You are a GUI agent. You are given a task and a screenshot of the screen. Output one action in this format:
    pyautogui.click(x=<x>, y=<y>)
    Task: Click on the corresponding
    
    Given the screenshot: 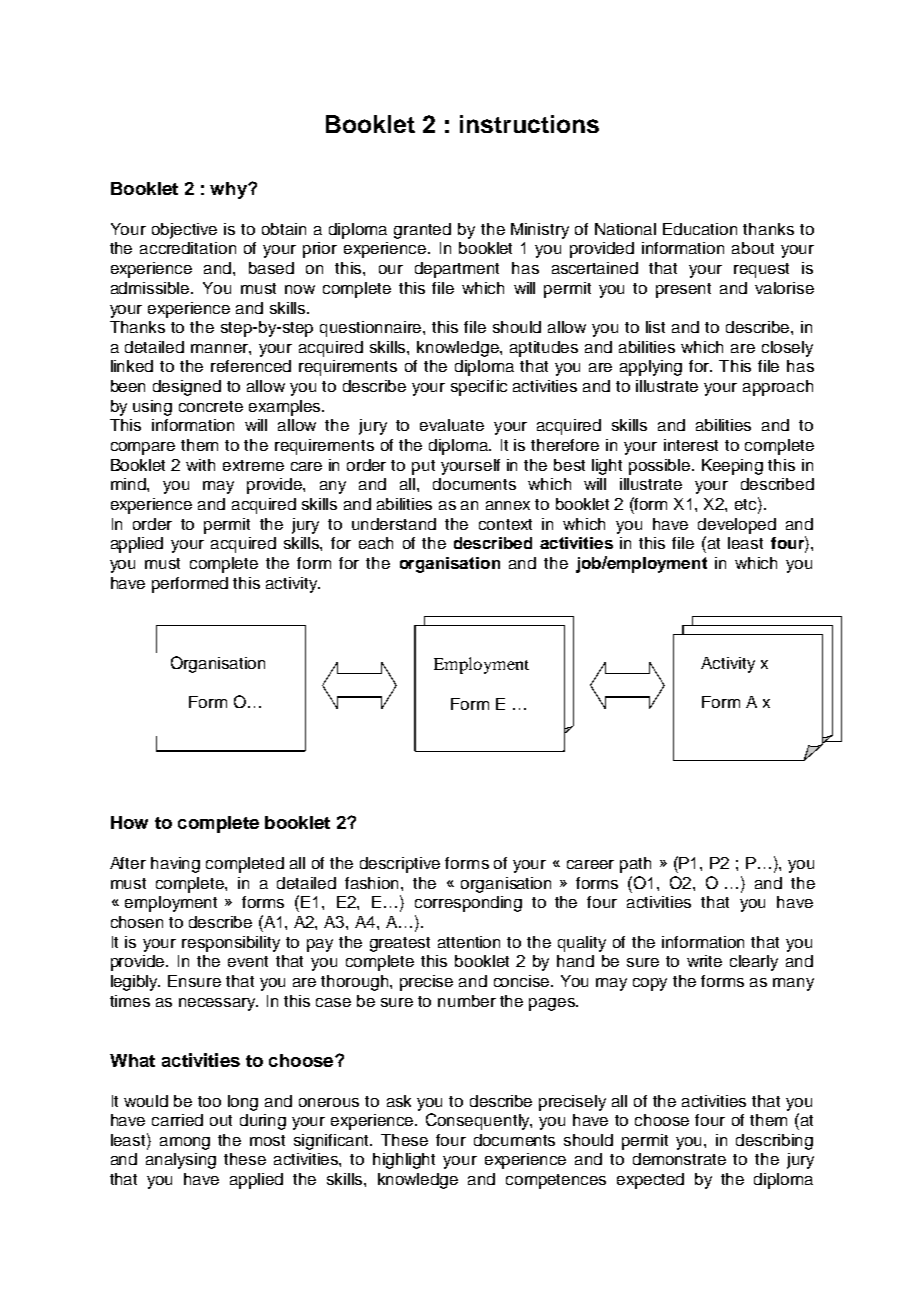 What is the action you would take?
    pyautogui.click(x=468, y=904)
